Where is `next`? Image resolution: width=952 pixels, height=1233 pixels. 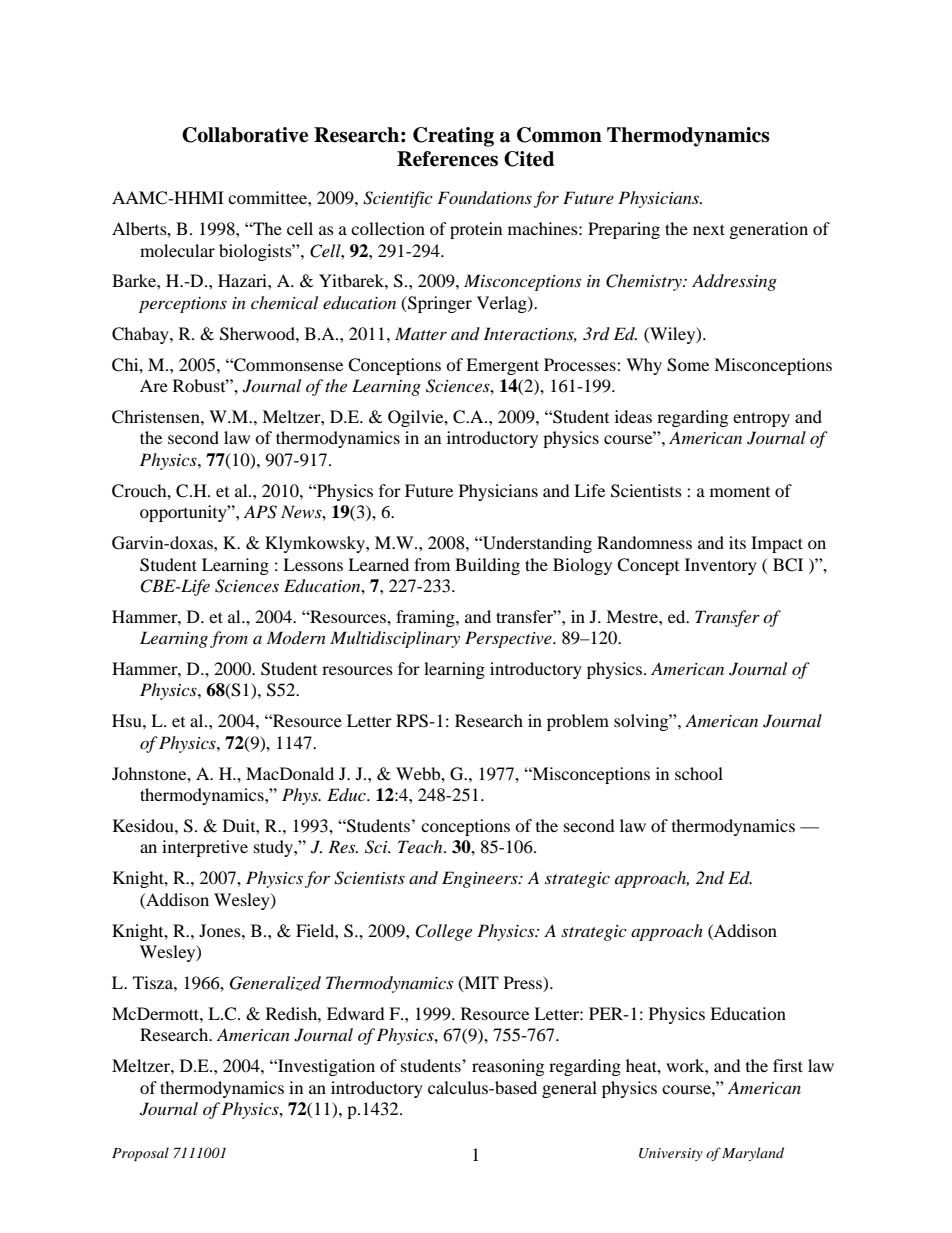
next is located at coordinates (709, 229).
